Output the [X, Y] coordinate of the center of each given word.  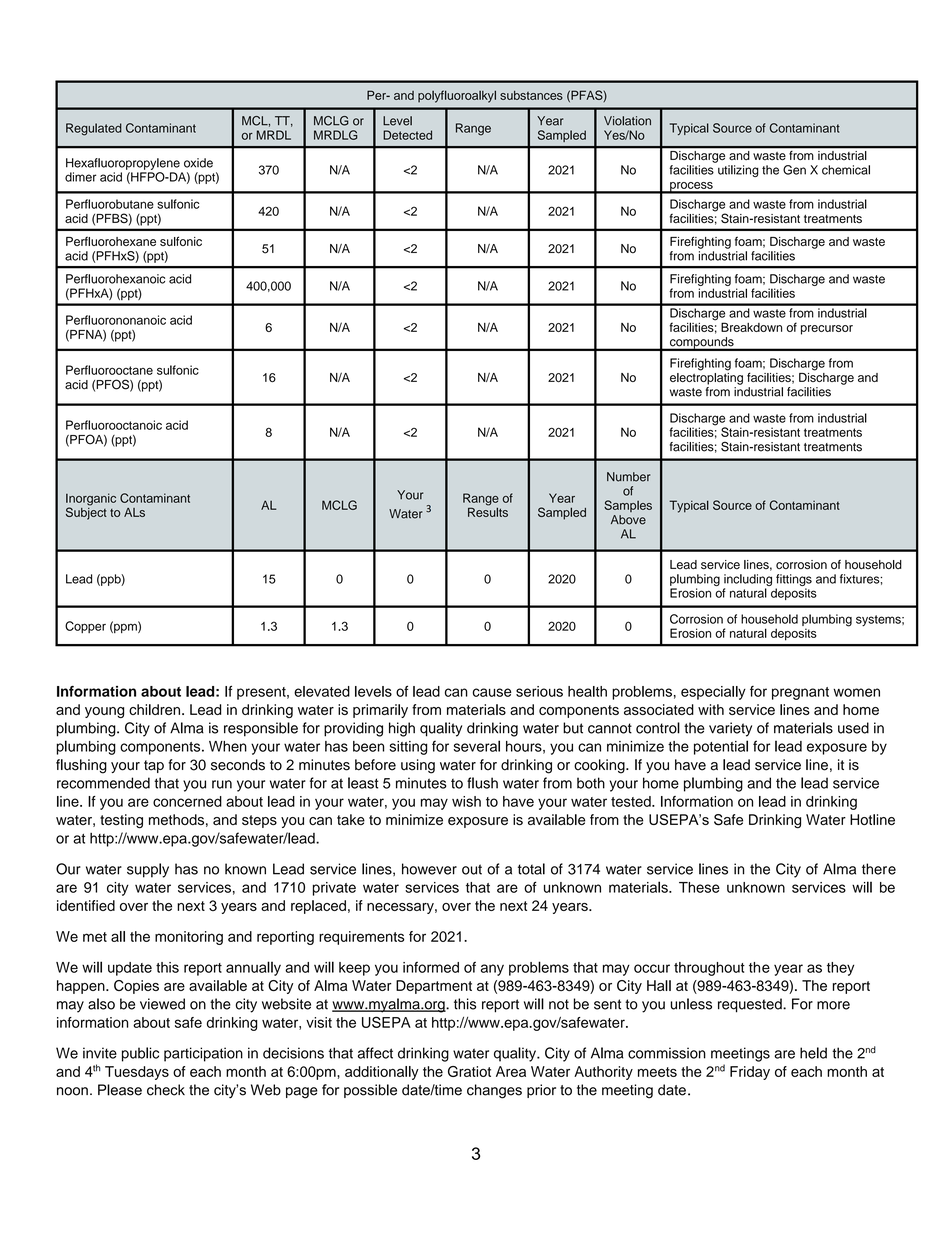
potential [721, 747]
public [140, 1054]
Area [511, 1071]
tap [154, 766]
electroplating [706, 377]
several [477, 746]
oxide [198, 163]
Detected [407, 135]
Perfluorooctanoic [114, 425]
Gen [794, 170]
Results [488, 511]
